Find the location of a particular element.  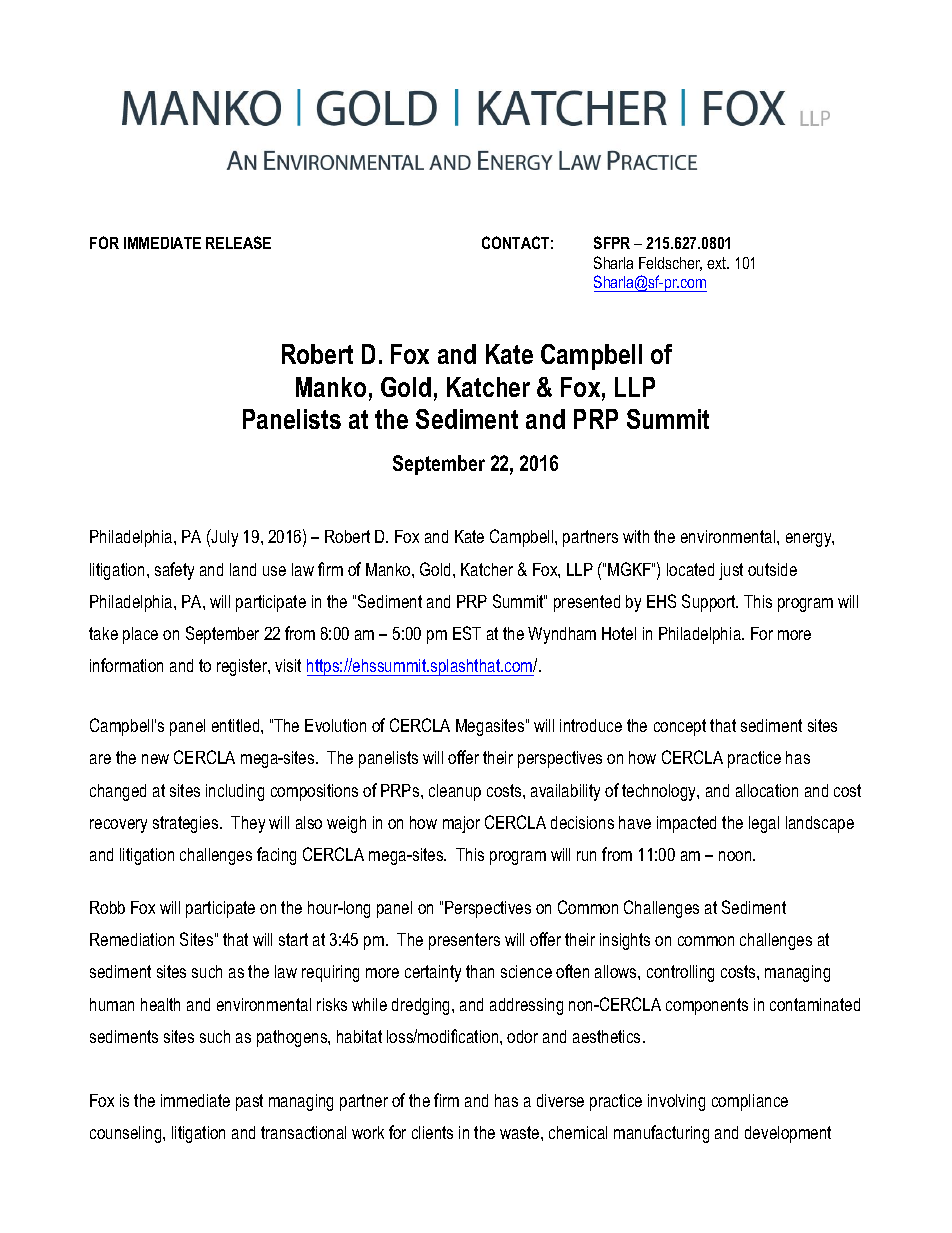

ext is located at coordinates (718, 263).
